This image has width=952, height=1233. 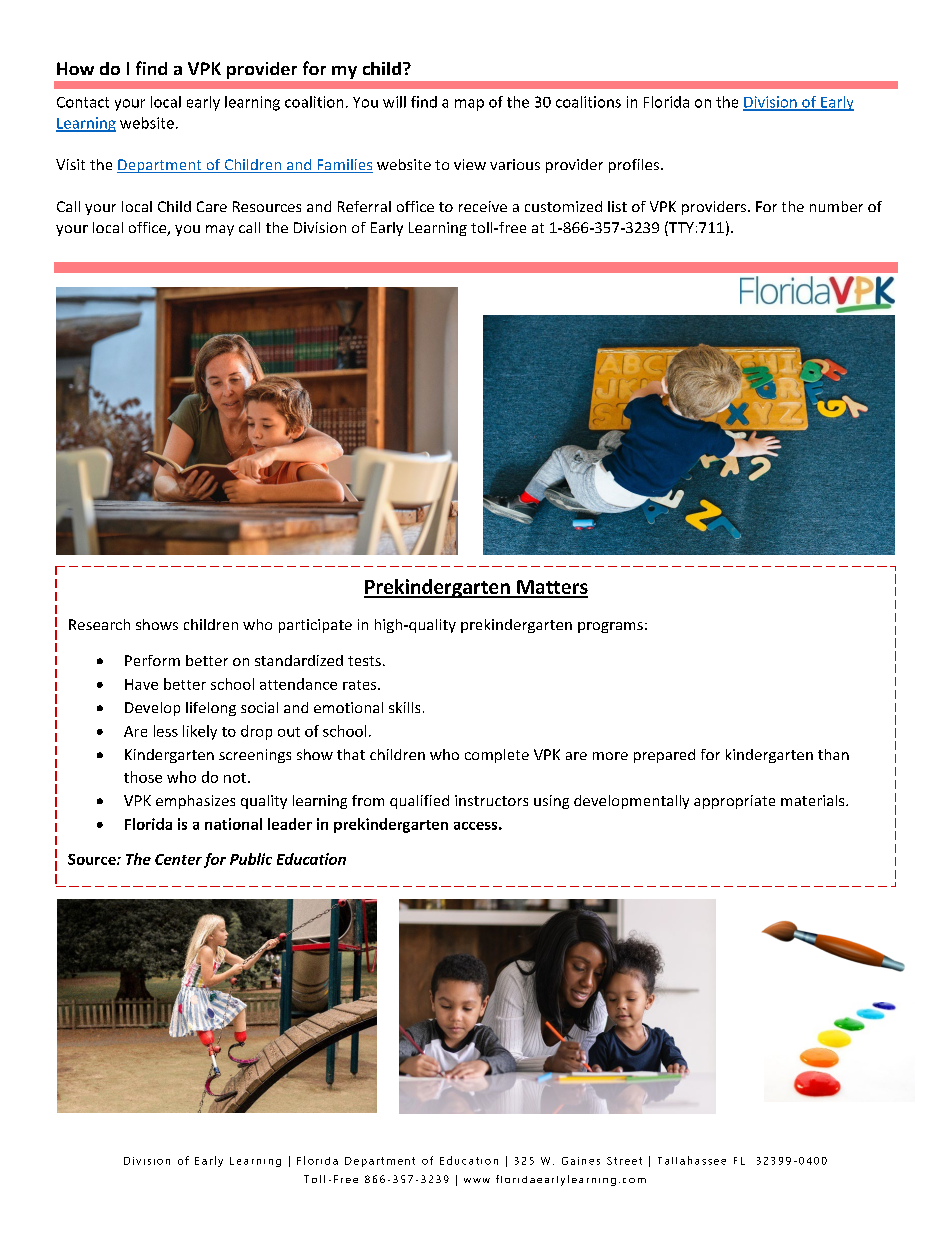 I want to click on Center, so click(x=178, y=859).
